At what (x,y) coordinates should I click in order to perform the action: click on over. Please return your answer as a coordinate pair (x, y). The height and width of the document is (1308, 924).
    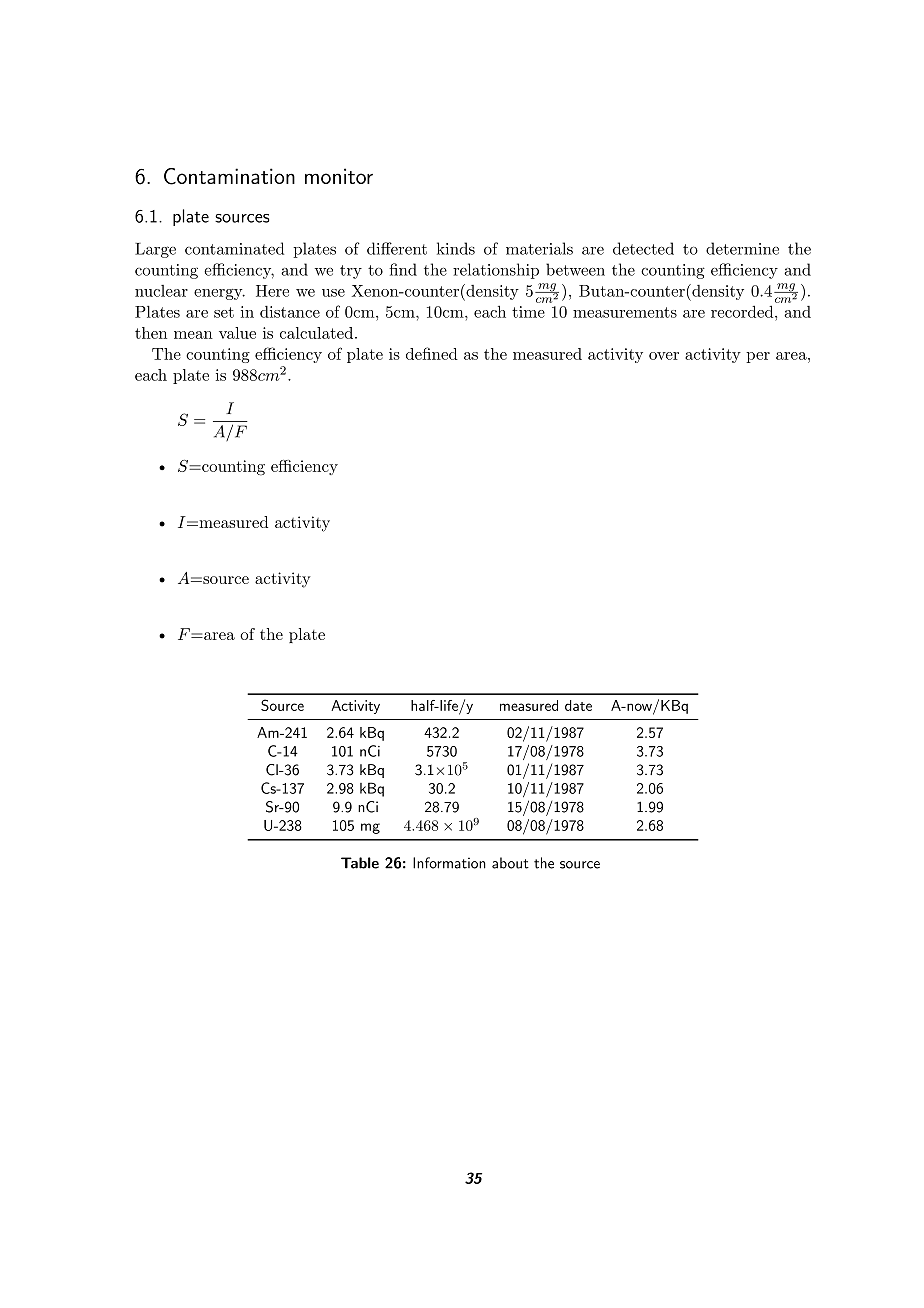
    Looking at the image, I should click on (664, 356).
